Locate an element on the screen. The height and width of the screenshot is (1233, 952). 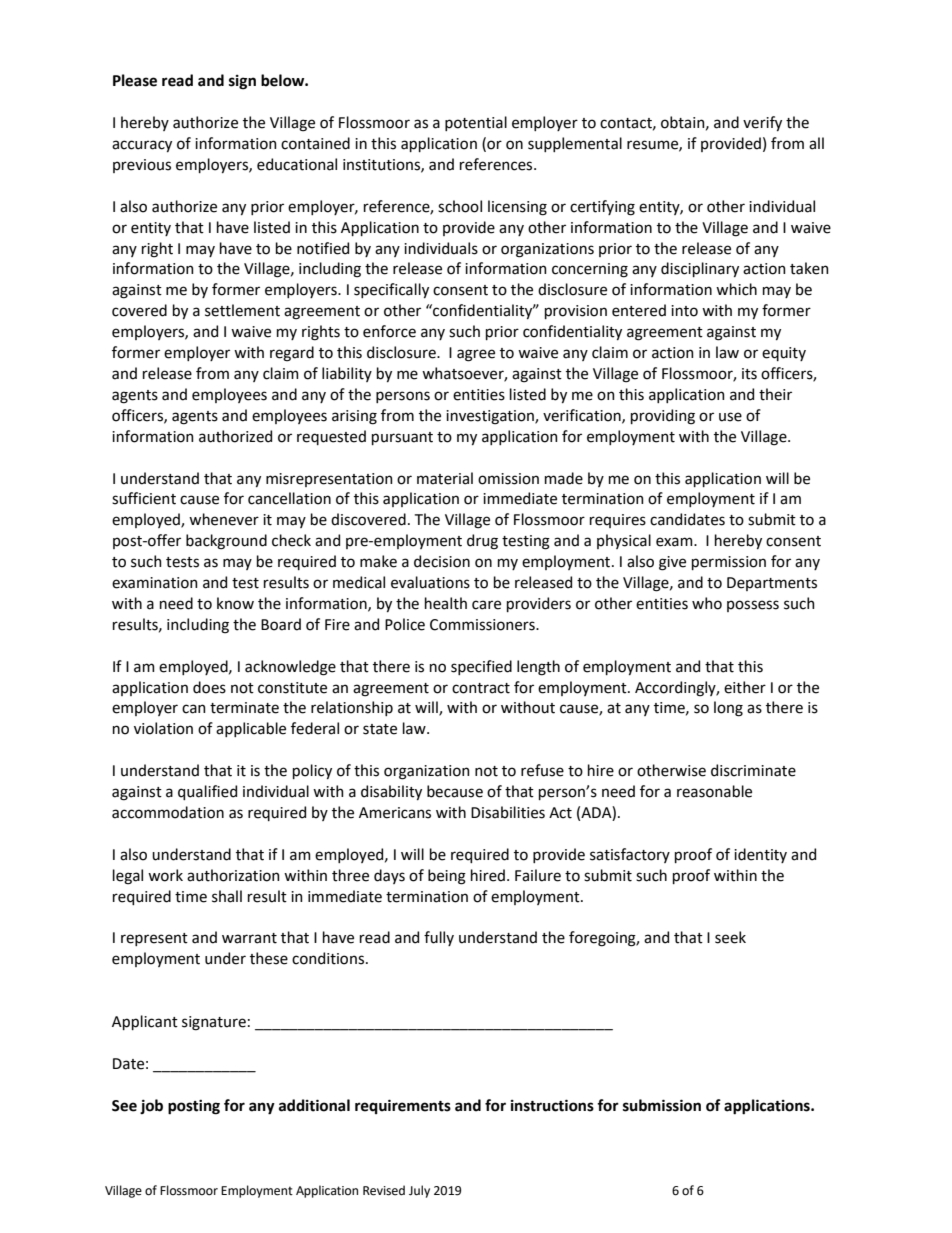
Commissioners is located at coordinates (483, 625).
